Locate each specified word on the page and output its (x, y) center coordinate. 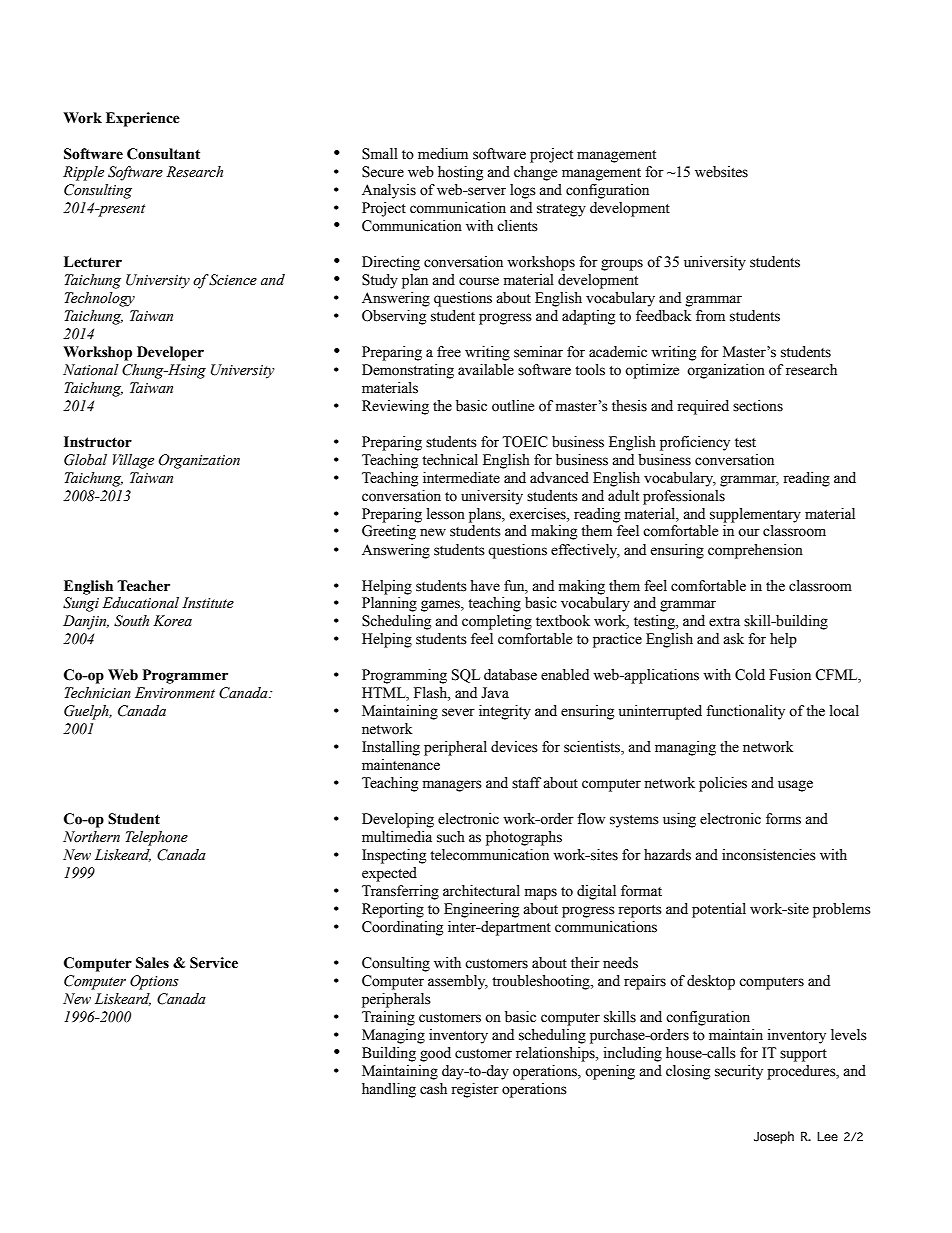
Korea (172, 621)
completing (497, 622)
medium (443, 154)
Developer (170, 353)
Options (154, 982)
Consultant (163, 154)
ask (733, 639)
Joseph (774, 1137)
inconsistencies (769, 855)
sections (758, 406)
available (486, 370)
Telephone (157, 838)
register (475, 1090)
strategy (561, 210)
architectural (481, 891)
